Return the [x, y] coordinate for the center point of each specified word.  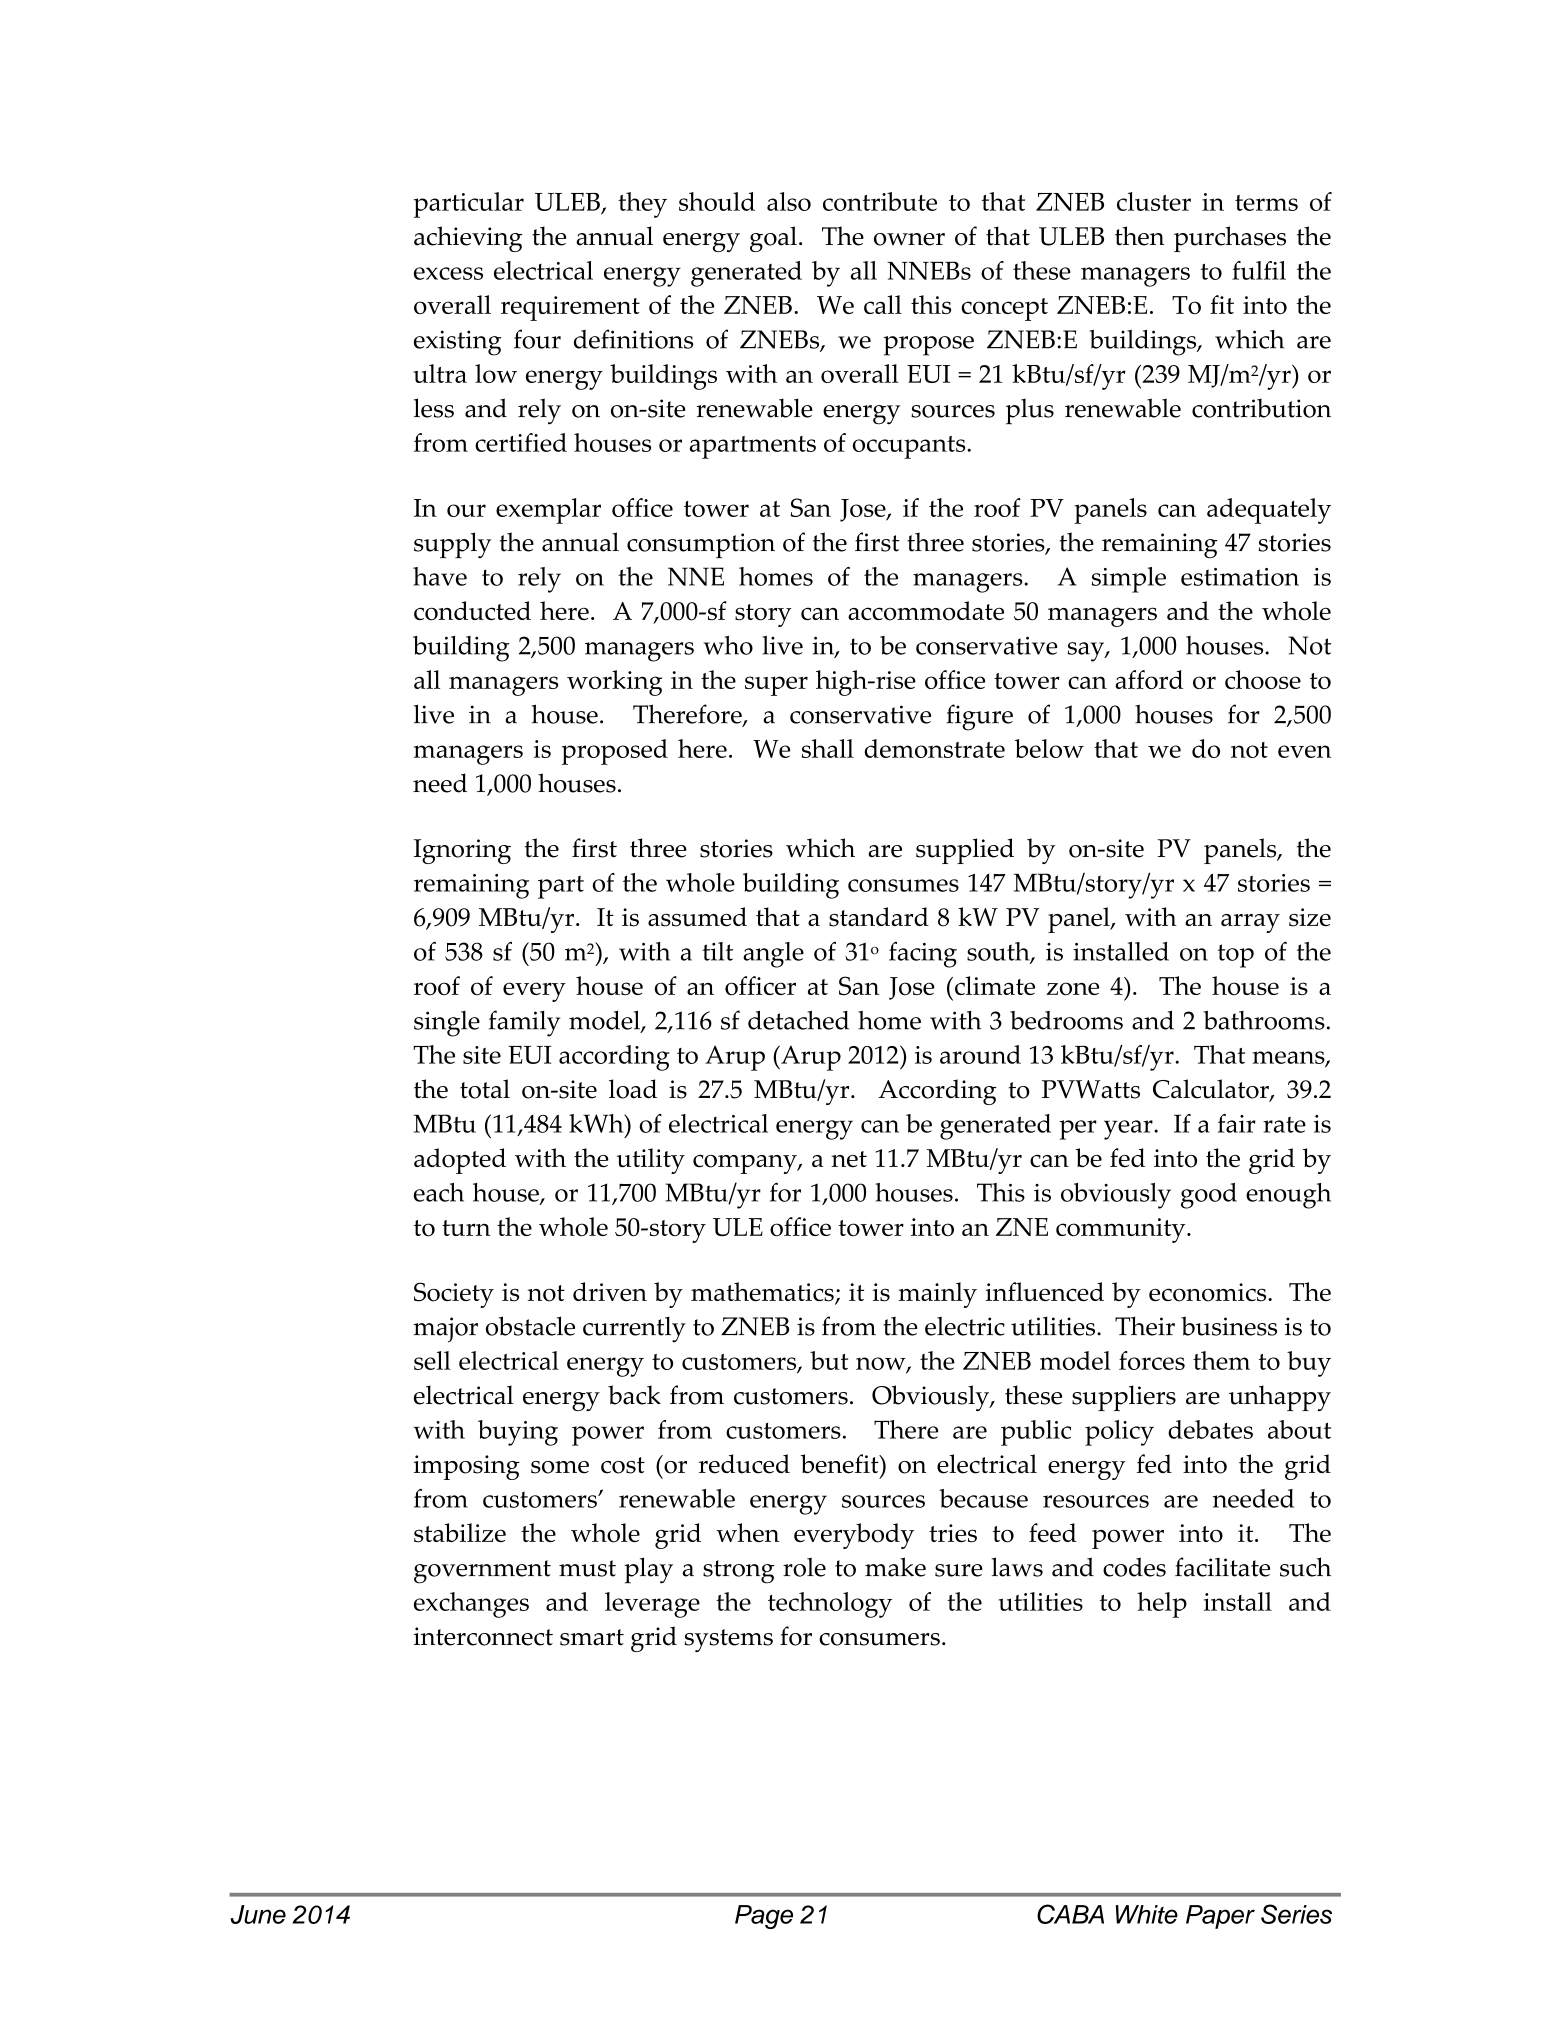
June [258, 1914]
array [1250, 923]
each [439, 1192]
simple [1129, 580]
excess [448, 273]
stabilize [460, 1533]
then [1139, 236]
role [804, 1567]
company [746, 1164]
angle [773, 955]
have [440, 576]
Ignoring [462, 851]
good [1209, 1196]
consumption [701, 546]
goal [773, 239]
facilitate [1222, 1567]
